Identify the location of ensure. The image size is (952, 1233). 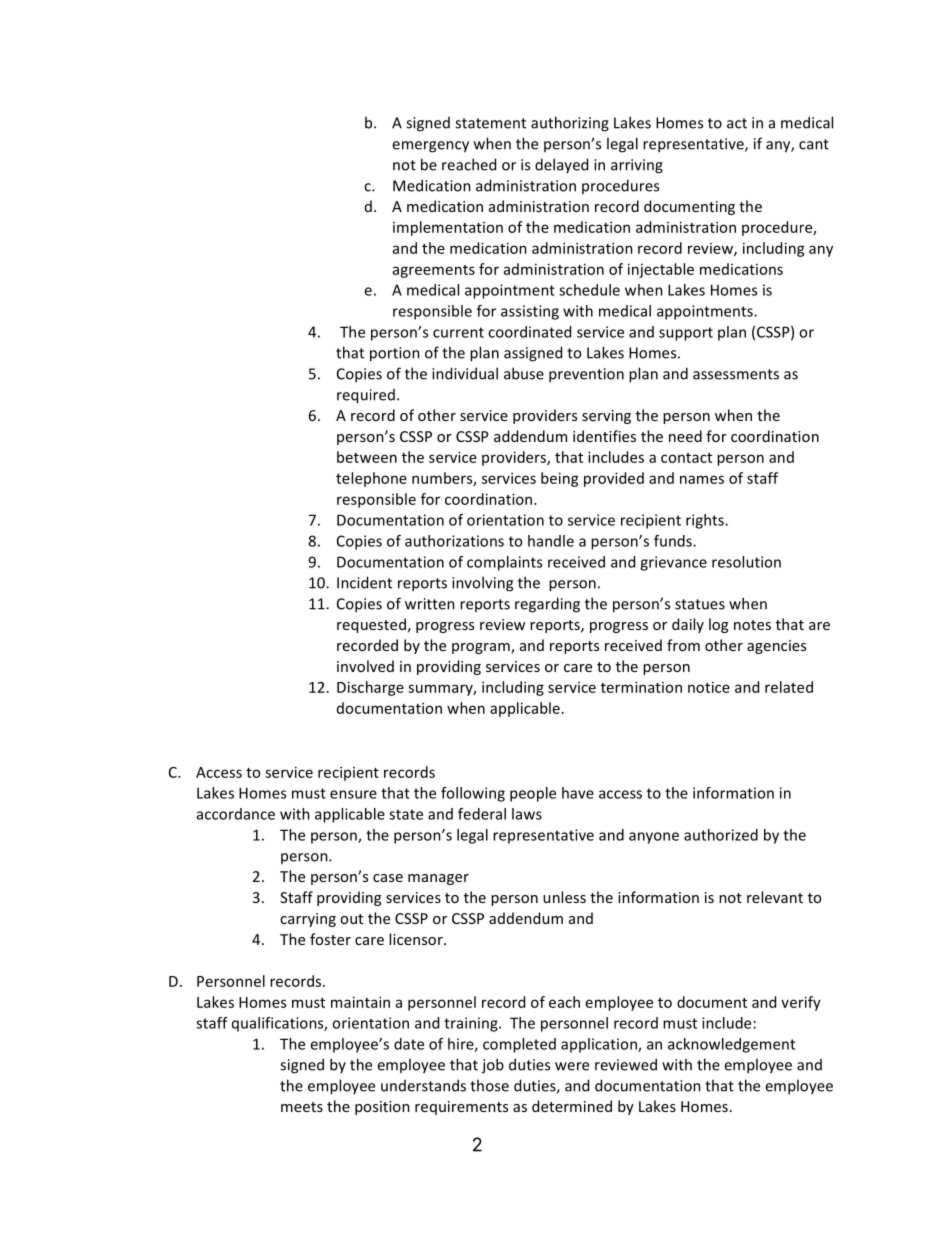
(353, 794).
